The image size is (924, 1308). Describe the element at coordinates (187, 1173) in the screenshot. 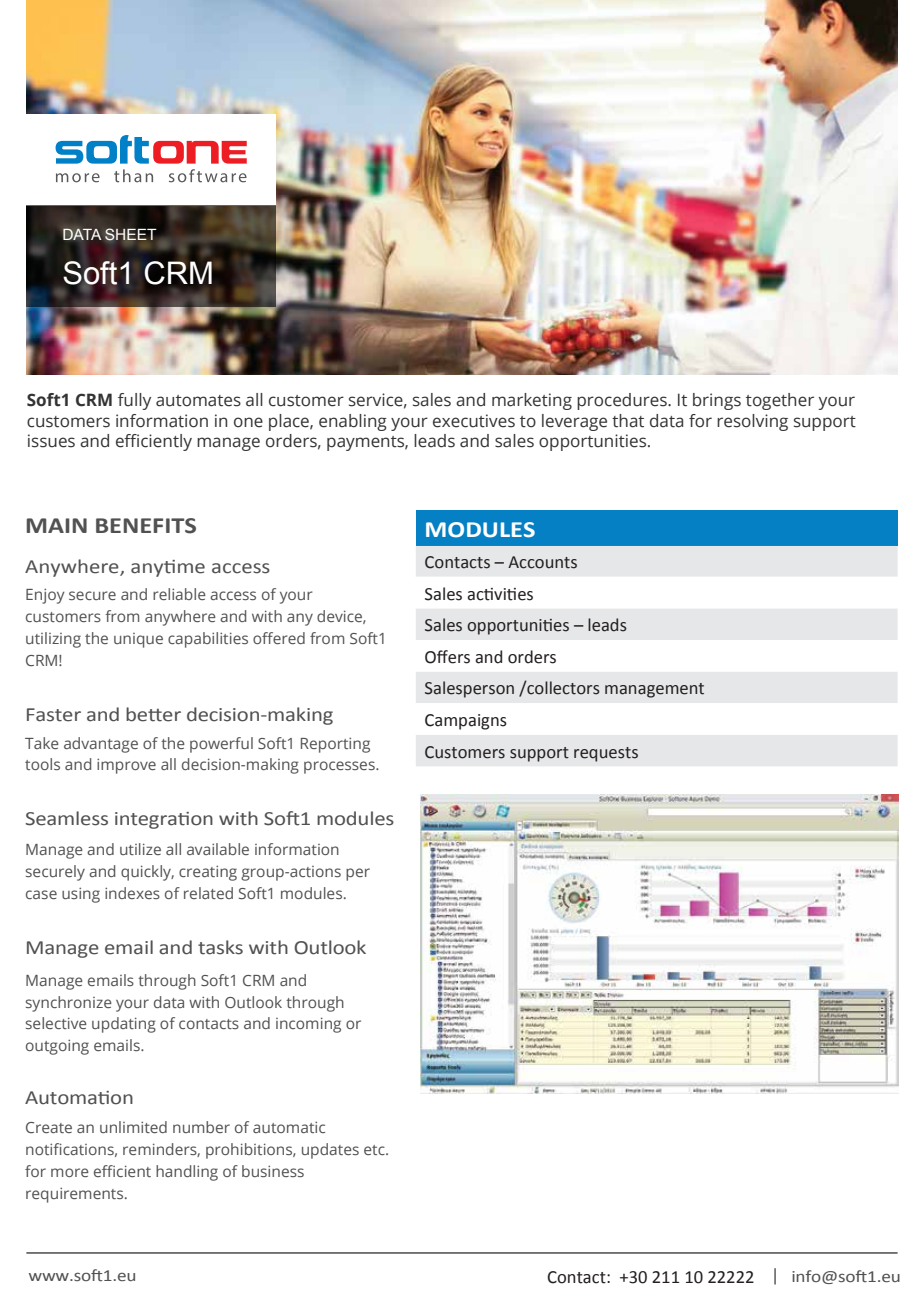

I see `handling` at that location.
